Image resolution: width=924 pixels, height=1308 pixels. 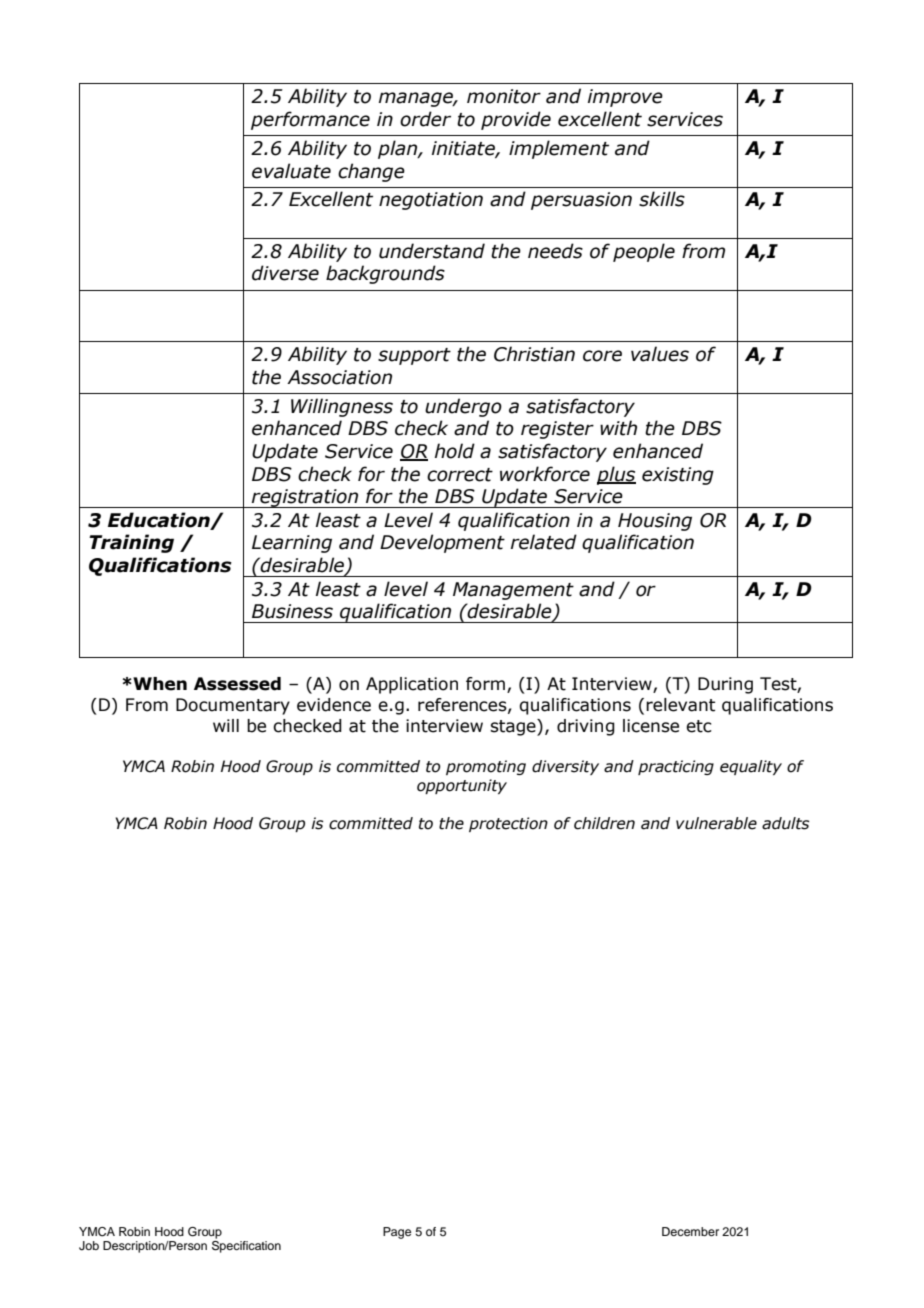 What do you see at coordinates (425, 119) in the screenshot?
I see `order` at bounding box center [425, 119].
